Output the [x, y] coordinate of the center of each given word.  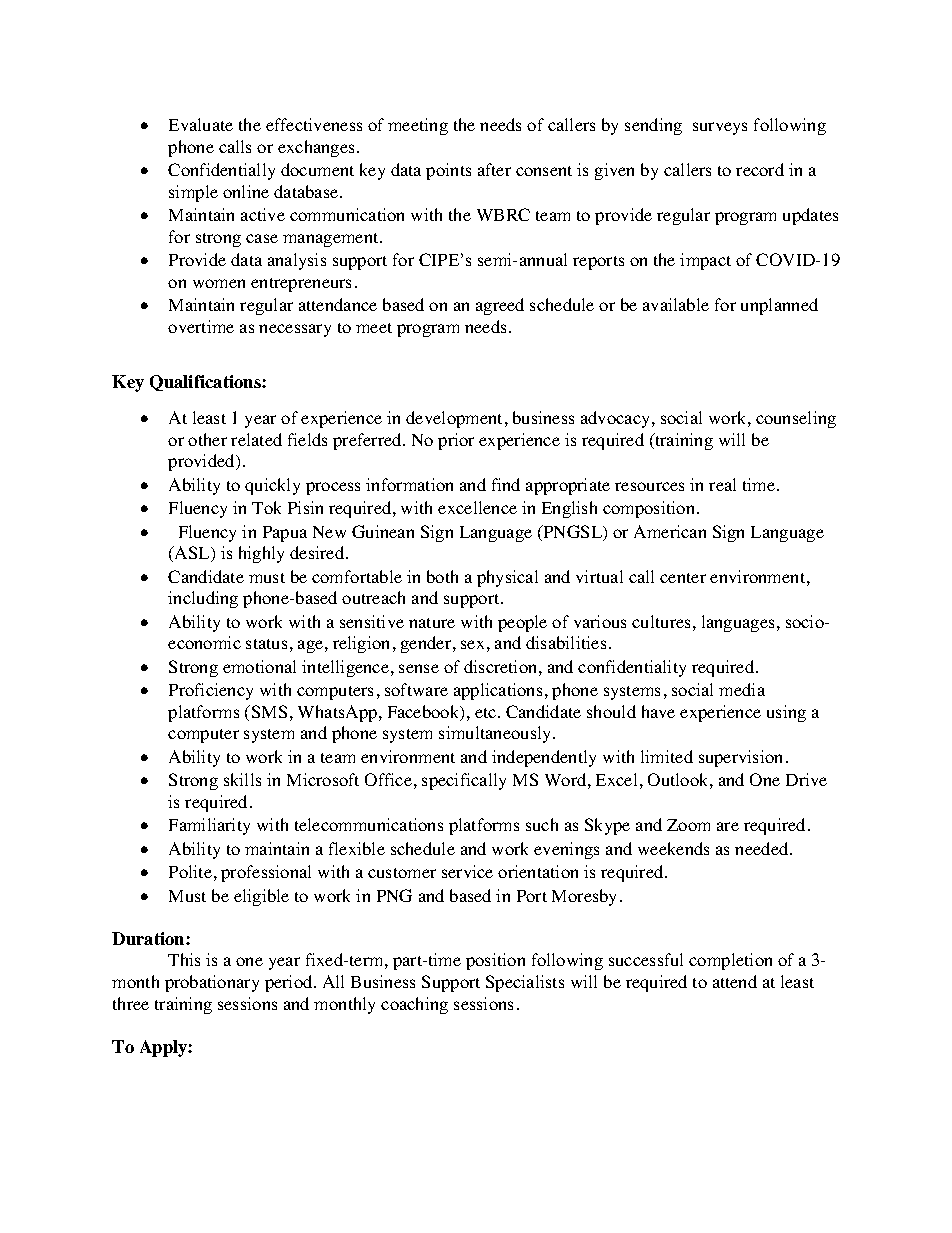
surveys [720, 128]
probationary [212, 983]
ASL [192, 554]
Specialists [525, 983]
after [494, 169]
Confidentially [221, 171]
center [683, 578]
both [442, 576]
